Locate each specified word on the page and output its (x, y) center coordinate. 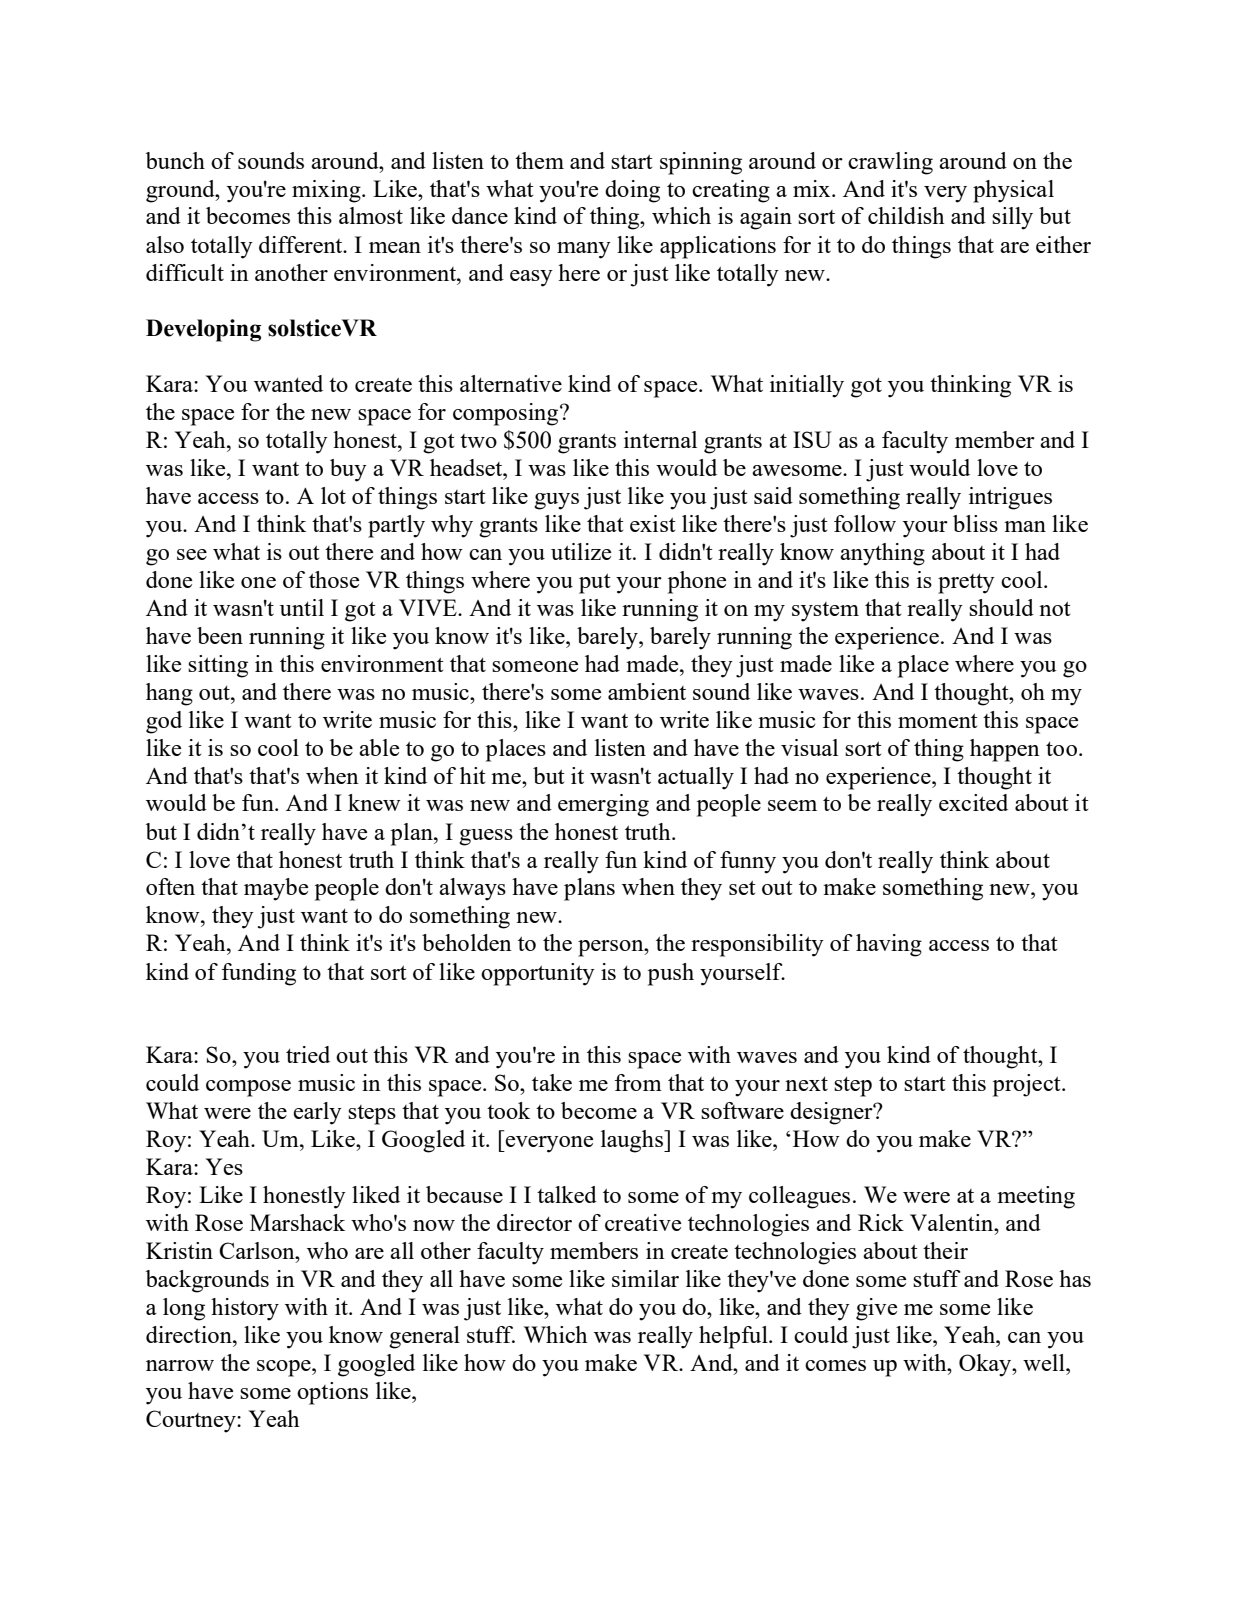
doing (632, 191)
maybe (276, 889)
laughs (633, 1141)
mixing (327, 191)
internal (660, 439)
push (671, 974)
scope (285, 1368)
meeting (1036, 1197)
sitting (218, 666)
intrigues (1010, 498)
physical (1013, 191)
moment (938, 720)
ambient (647, 691)
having (889, 945)
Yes (224, 1166)
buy (348, 470)
